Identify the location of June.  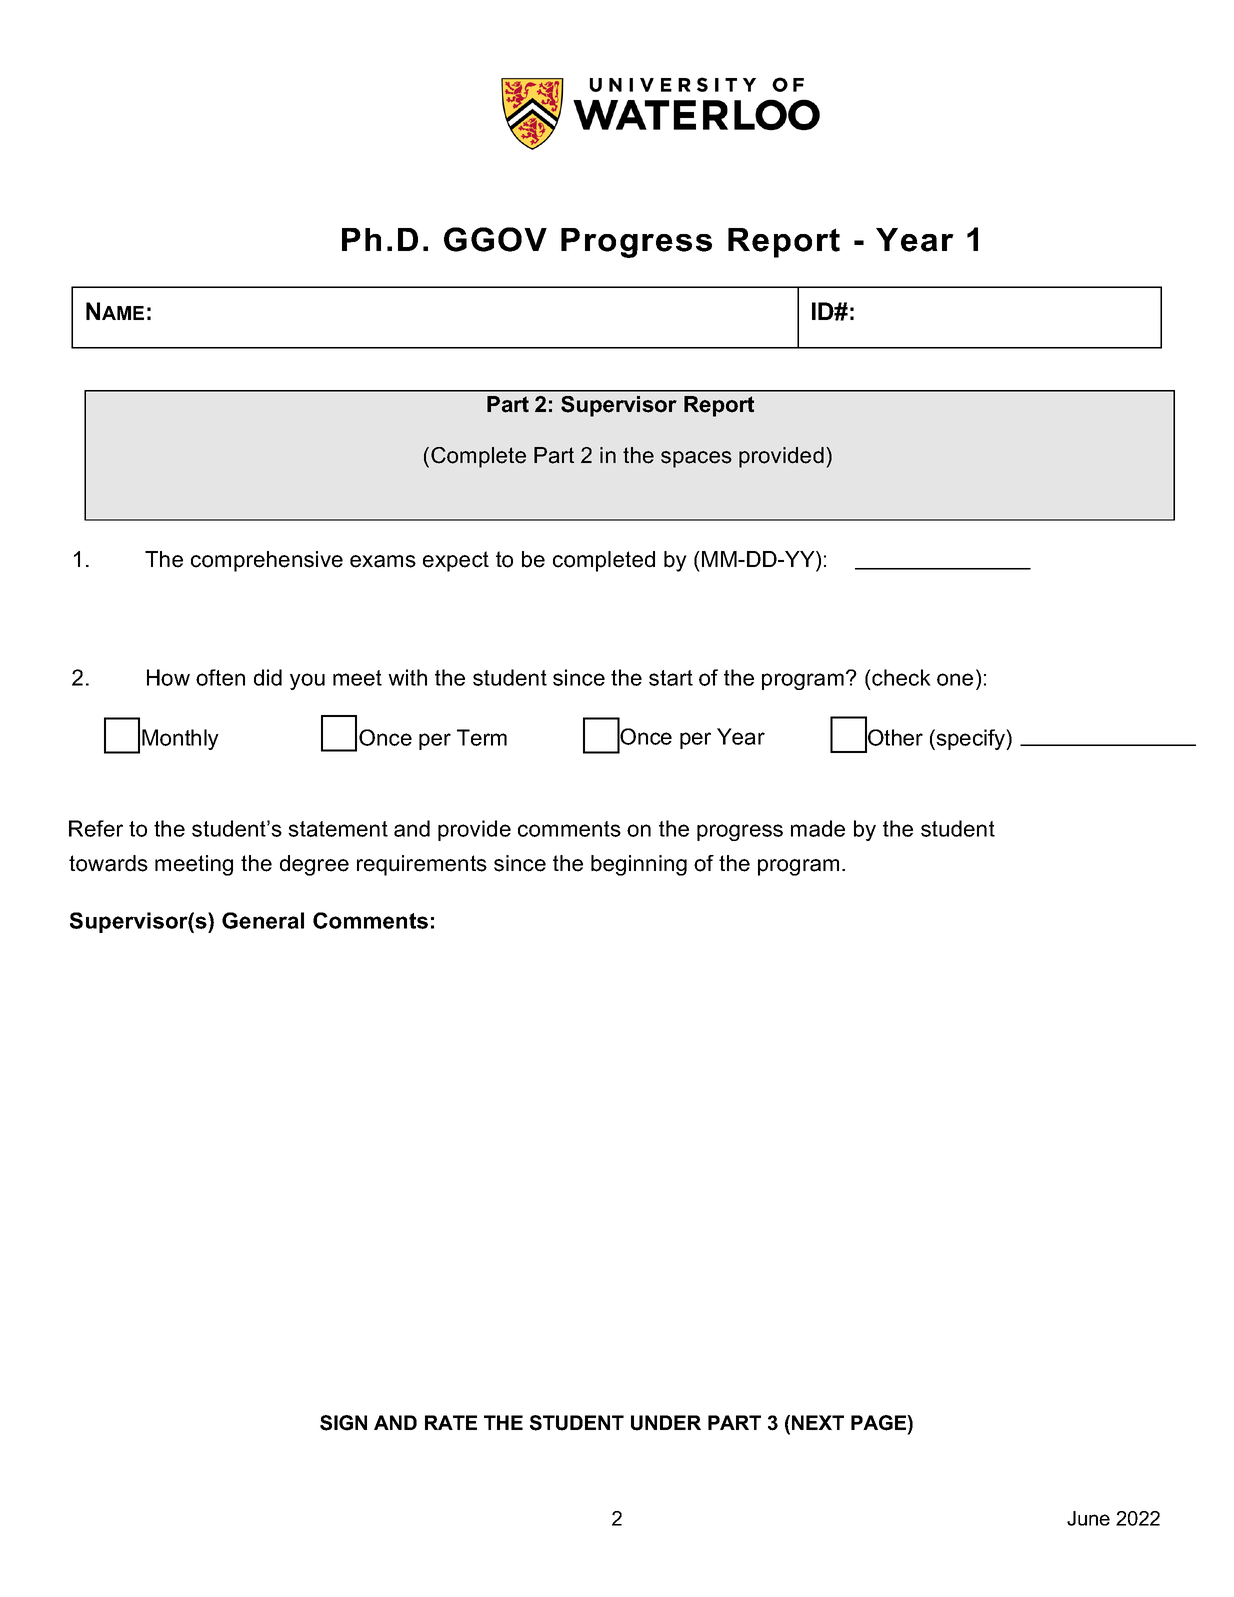
(1088, 1518).
